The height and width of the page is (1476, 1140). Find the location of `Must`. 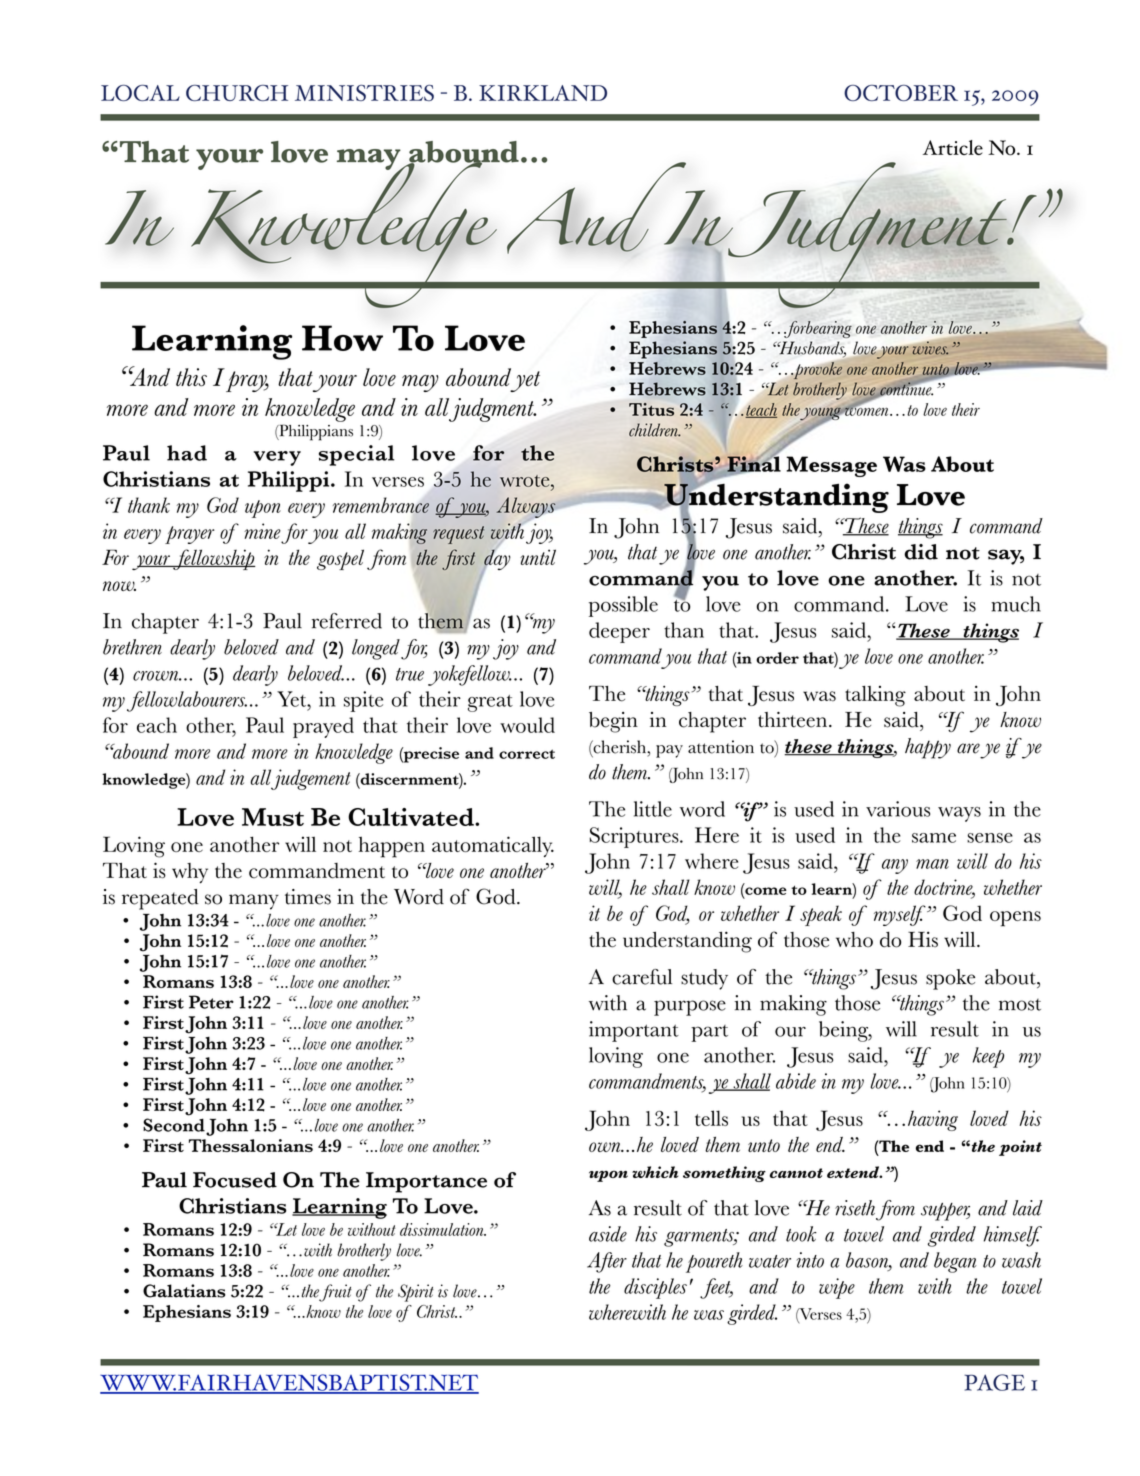

Must is located at coordinates (273, 817).
